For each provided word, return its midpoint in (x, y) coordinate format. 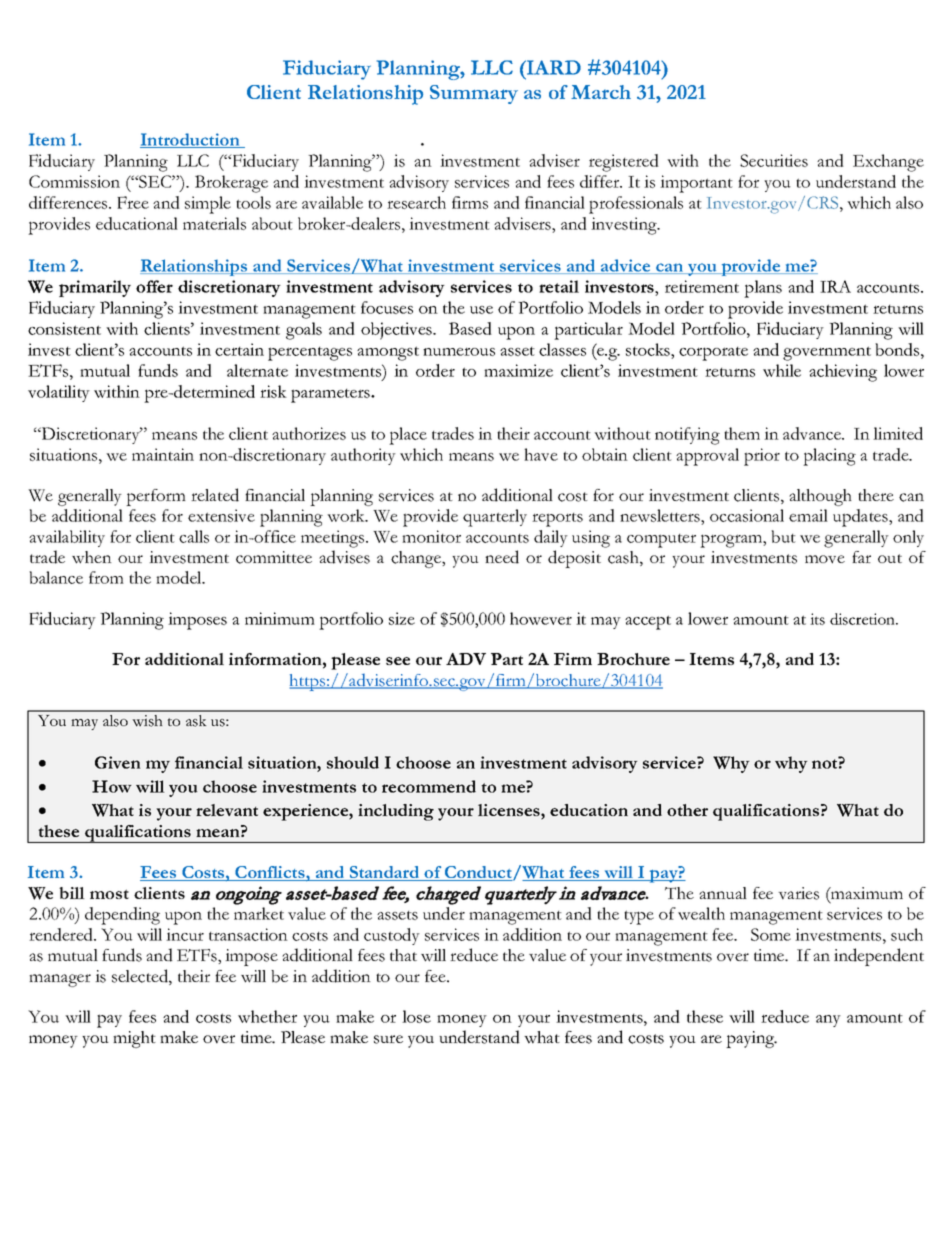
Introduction (191, 140)
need (502, 557)
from (106, 577)
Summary (474, 94)
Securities (774, 160)
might (134, 1039)
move (825, 559)
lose (416, 1016)
